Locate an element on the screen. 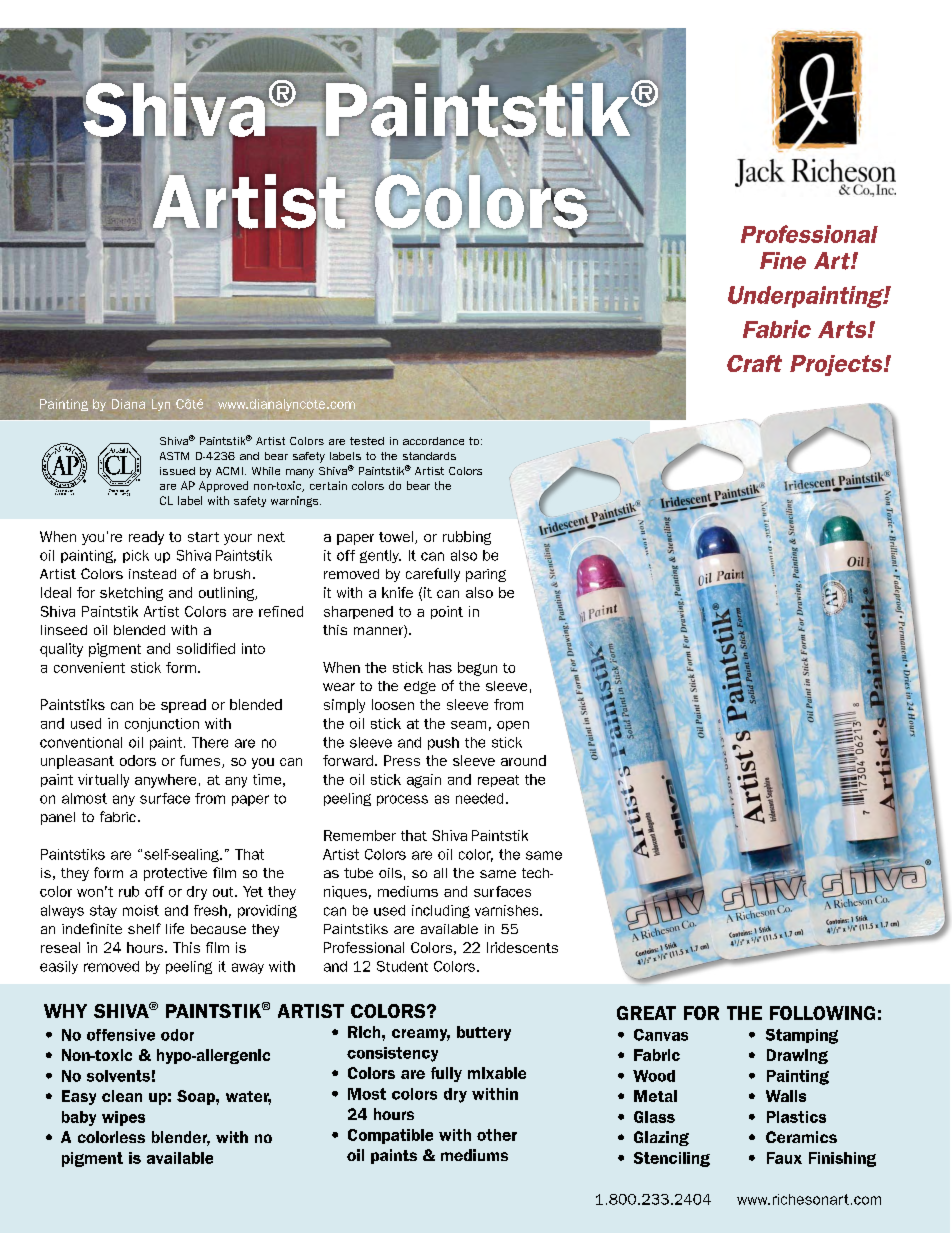  point is located at coordinates (447, 612).
